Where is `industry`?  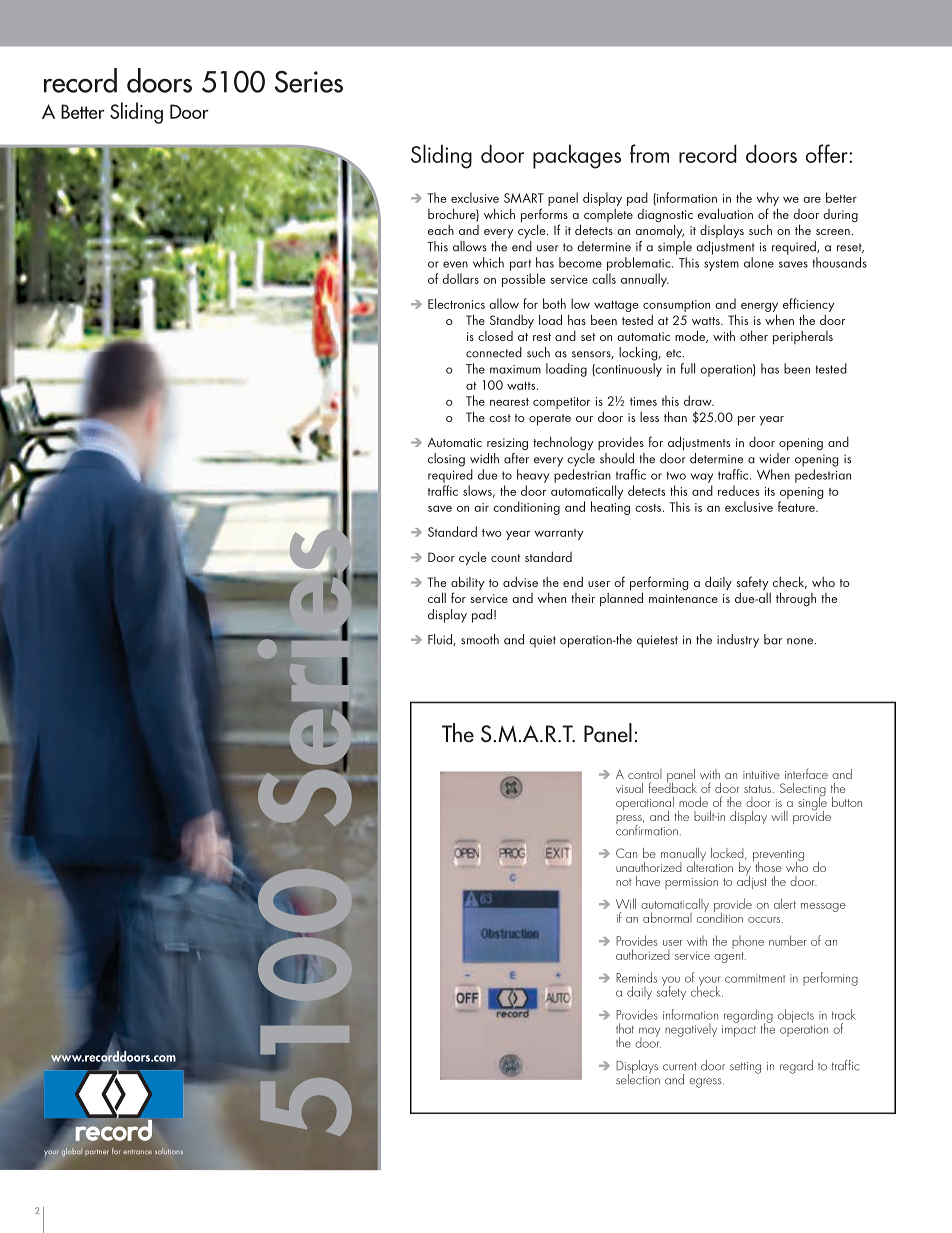
industry is located at coordinates (738, 641).
